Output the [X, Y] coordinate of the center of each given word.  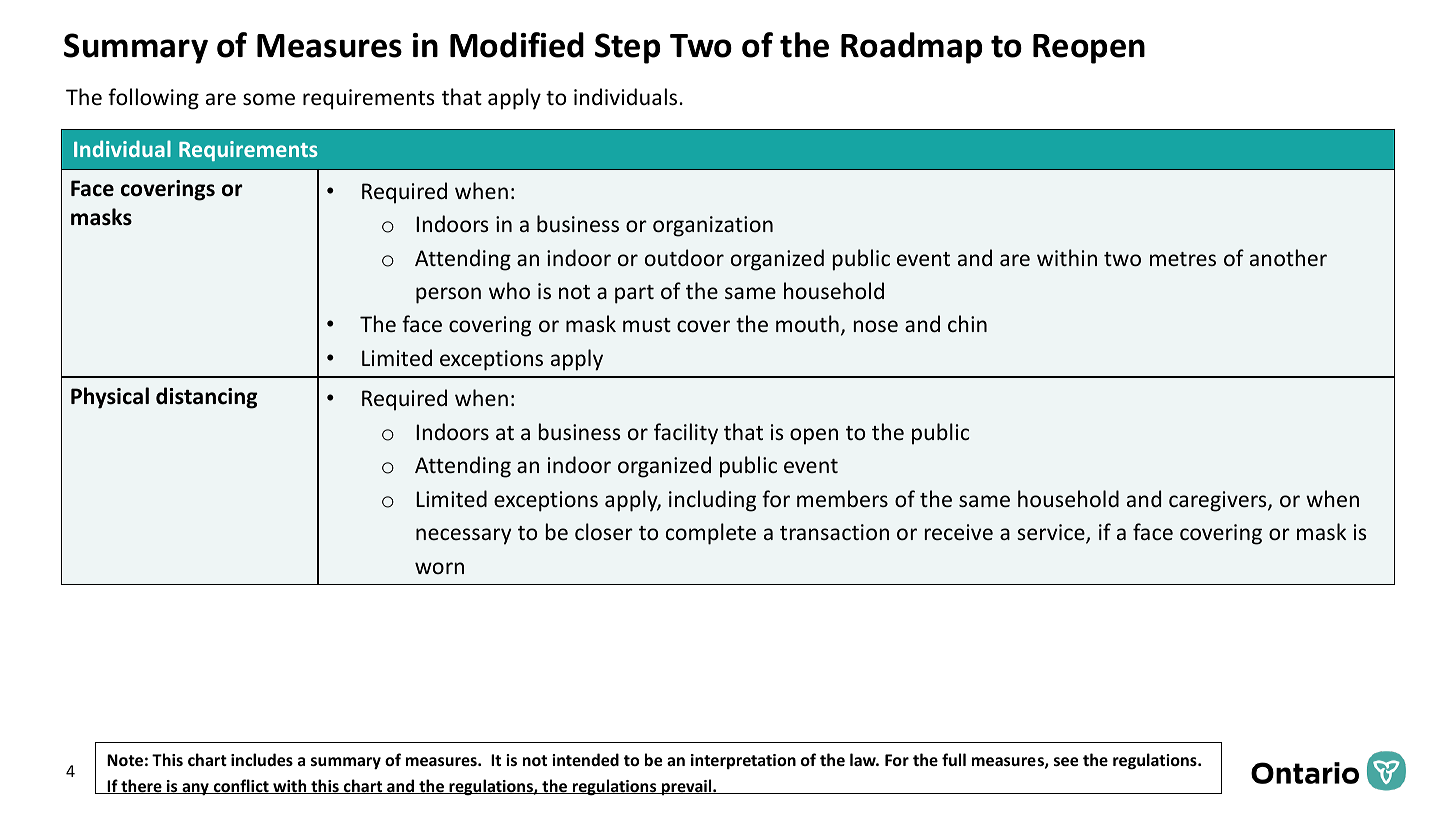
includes [262, 759]
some [269, 99]
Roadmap [911, 48]
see [1066, 761]
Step [627, 48]
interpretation [743, 762]
